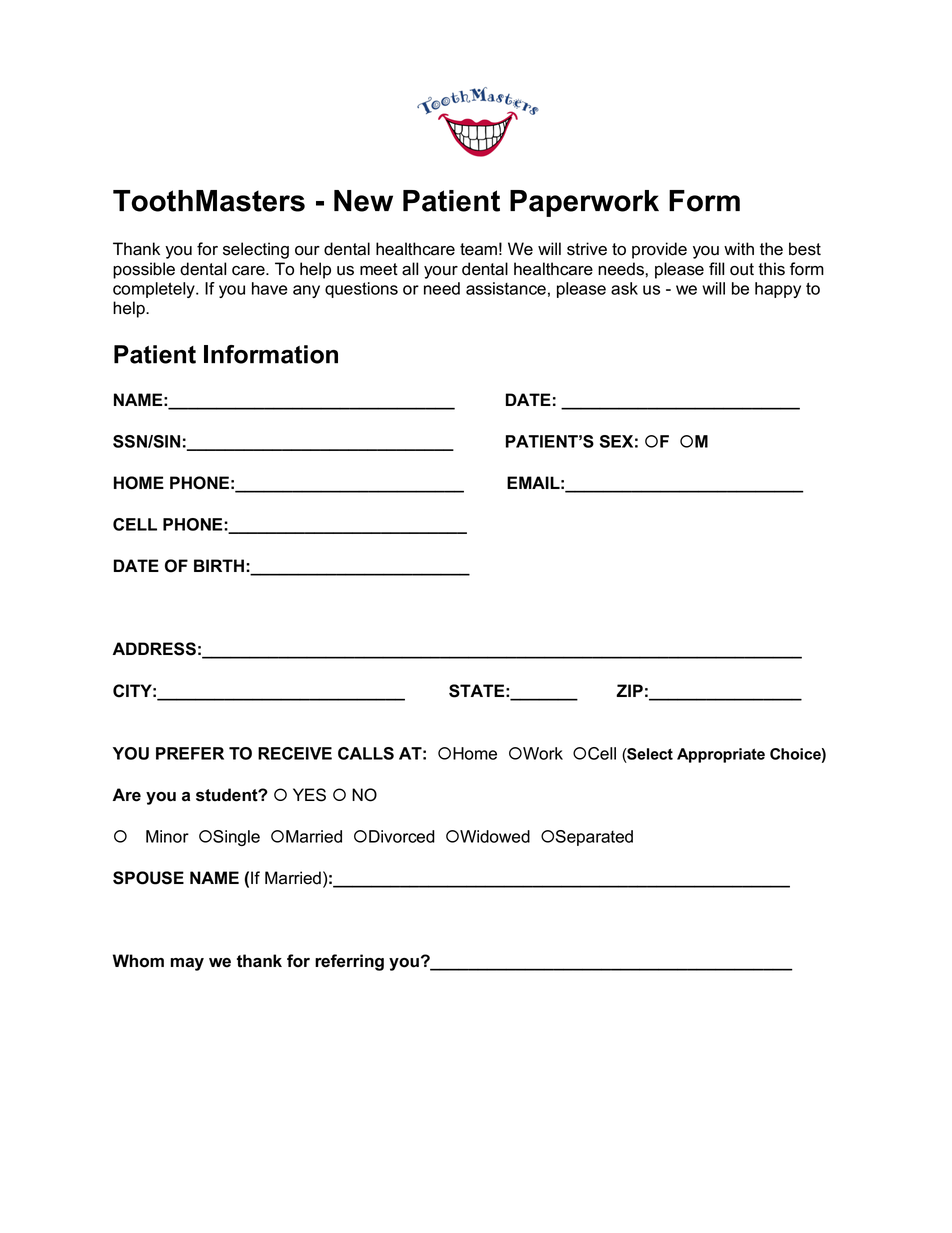 Image resolution: width=952 pixels, height=1233 pixels. Describe the element at coordinates (187, 964) in the page. I see `may` at that location.
